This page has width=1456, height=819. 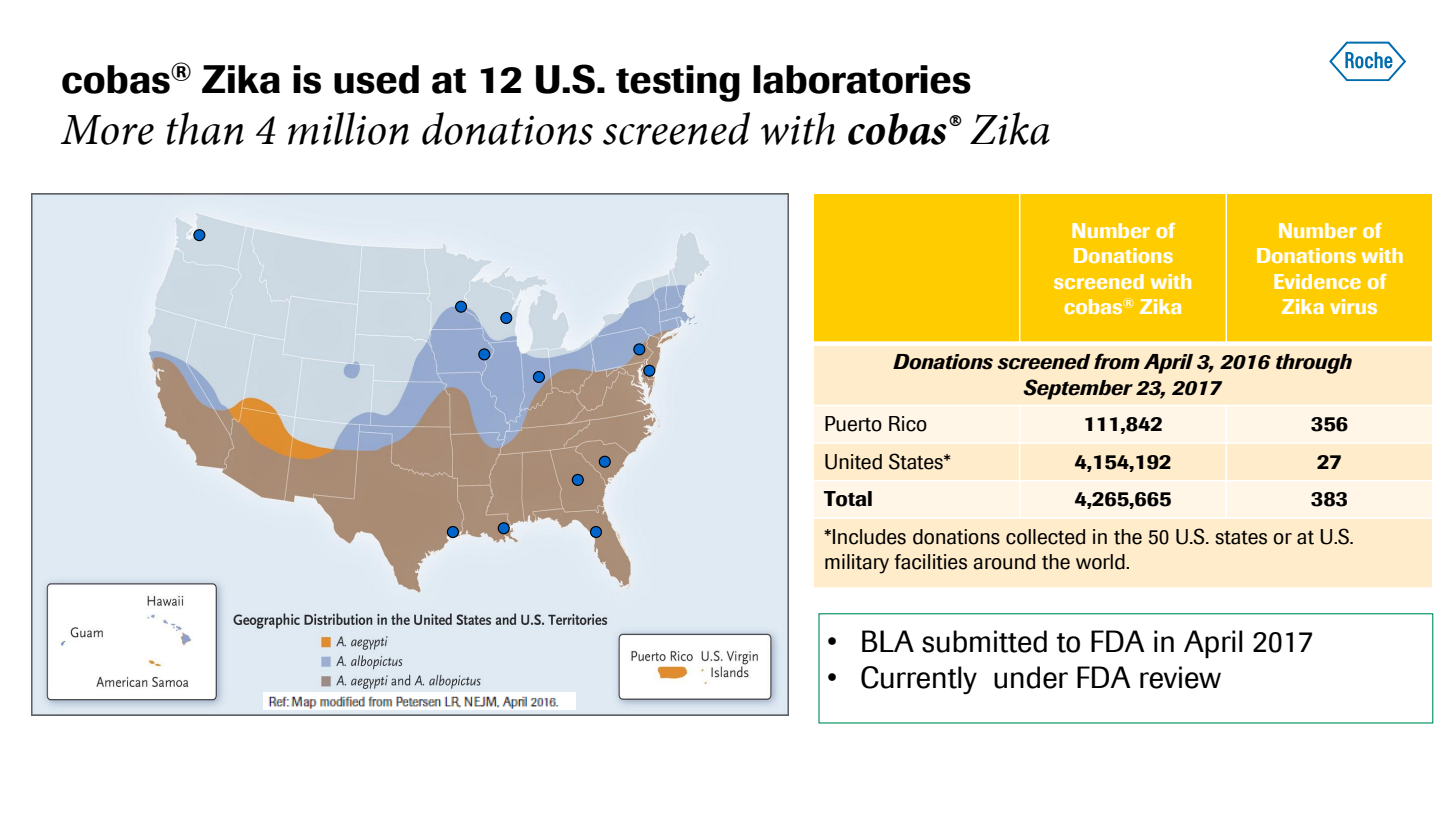 What do you see at coordinates (348, 128) in the page?
I see `million` at bounding box center [348, 128].
